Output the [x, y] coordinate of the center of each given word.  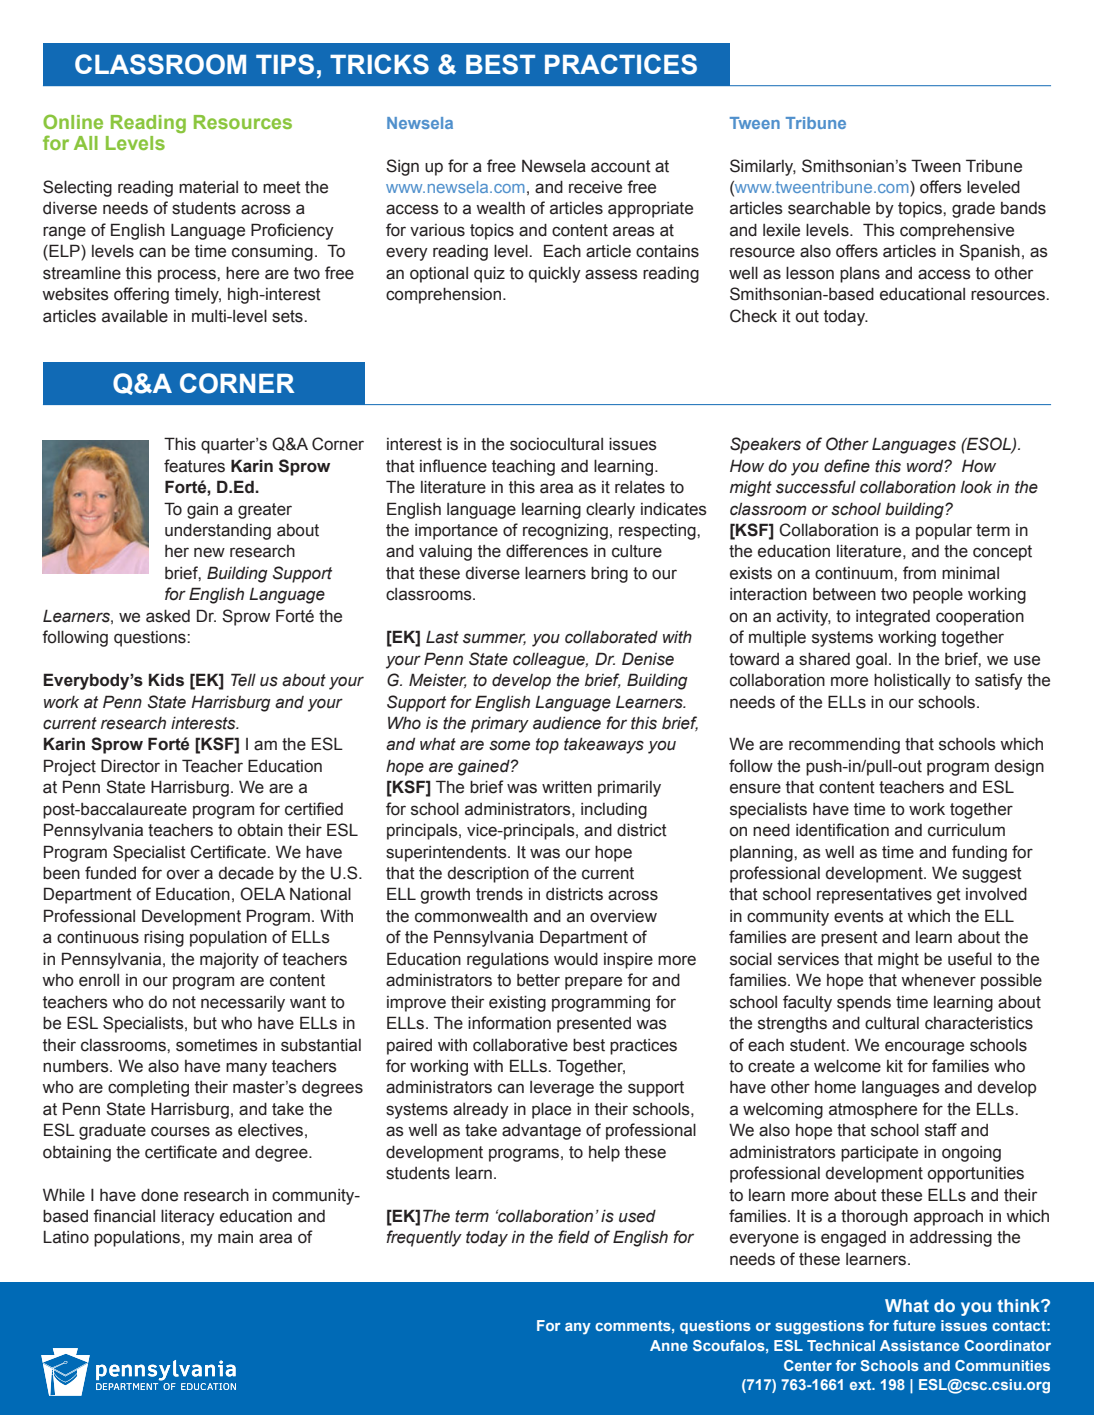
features [194, 466]
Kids [166, 680]
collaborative [520, 1045]
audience [567, 723]
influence [453, 466]
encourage [924, 1048]
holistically [912, 681]
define [847, 466]
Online [73, 121]
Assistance [919, 1345]
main [235, 1237]
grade [973, 210]
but [205, 1023]
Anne [669, 1345]
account [621, 166]
